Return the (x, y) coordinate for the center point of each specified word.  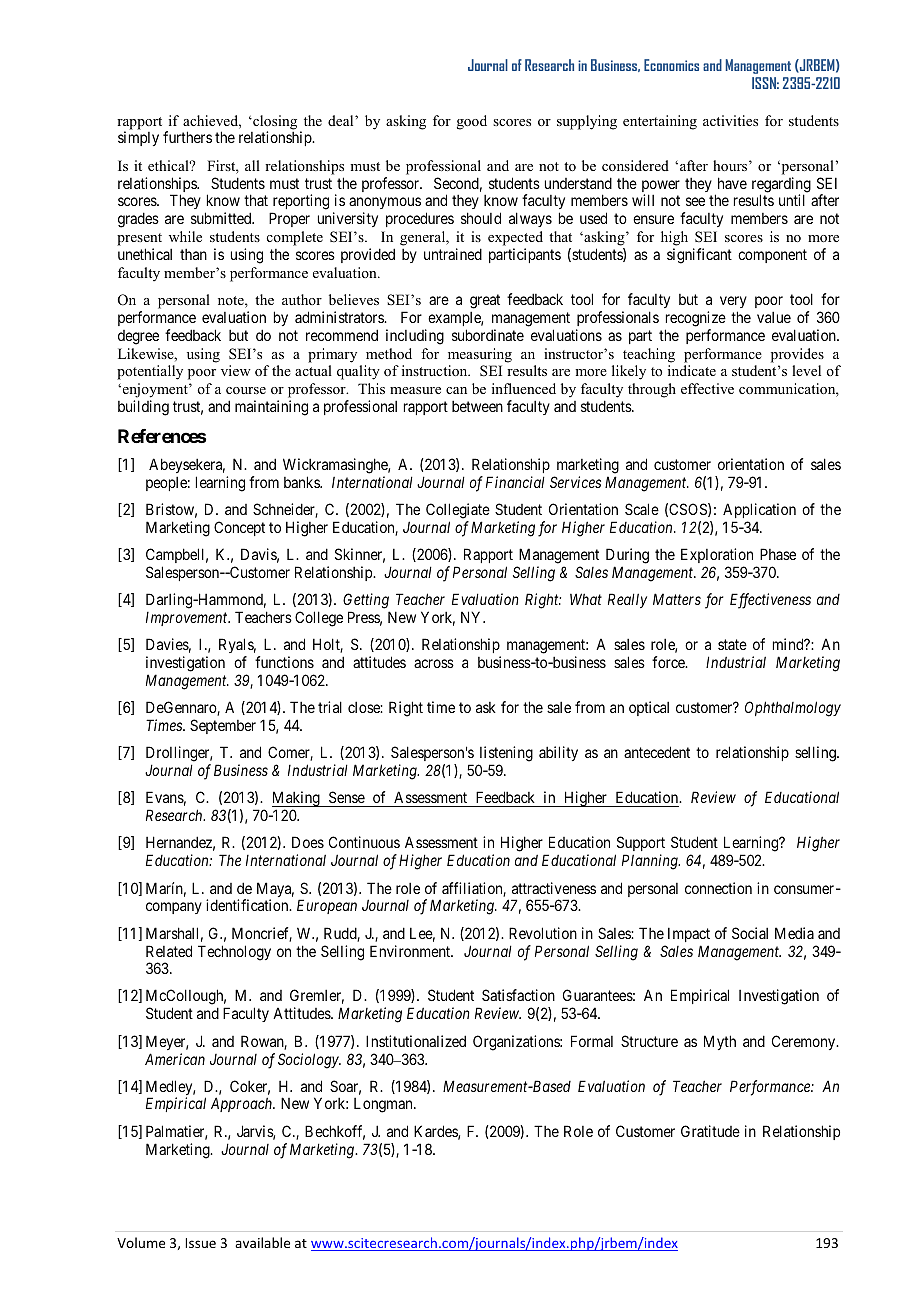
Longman (384, 1105)
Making (297, 800)
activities (730, 120)
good (472, 122)
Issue (200, 1243)
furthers (187, 137)
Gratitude (710, 1131)
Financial (515, 482)
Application (759, 512)
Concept (239, 528)
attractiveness (554, 888)
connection (718, 888)
